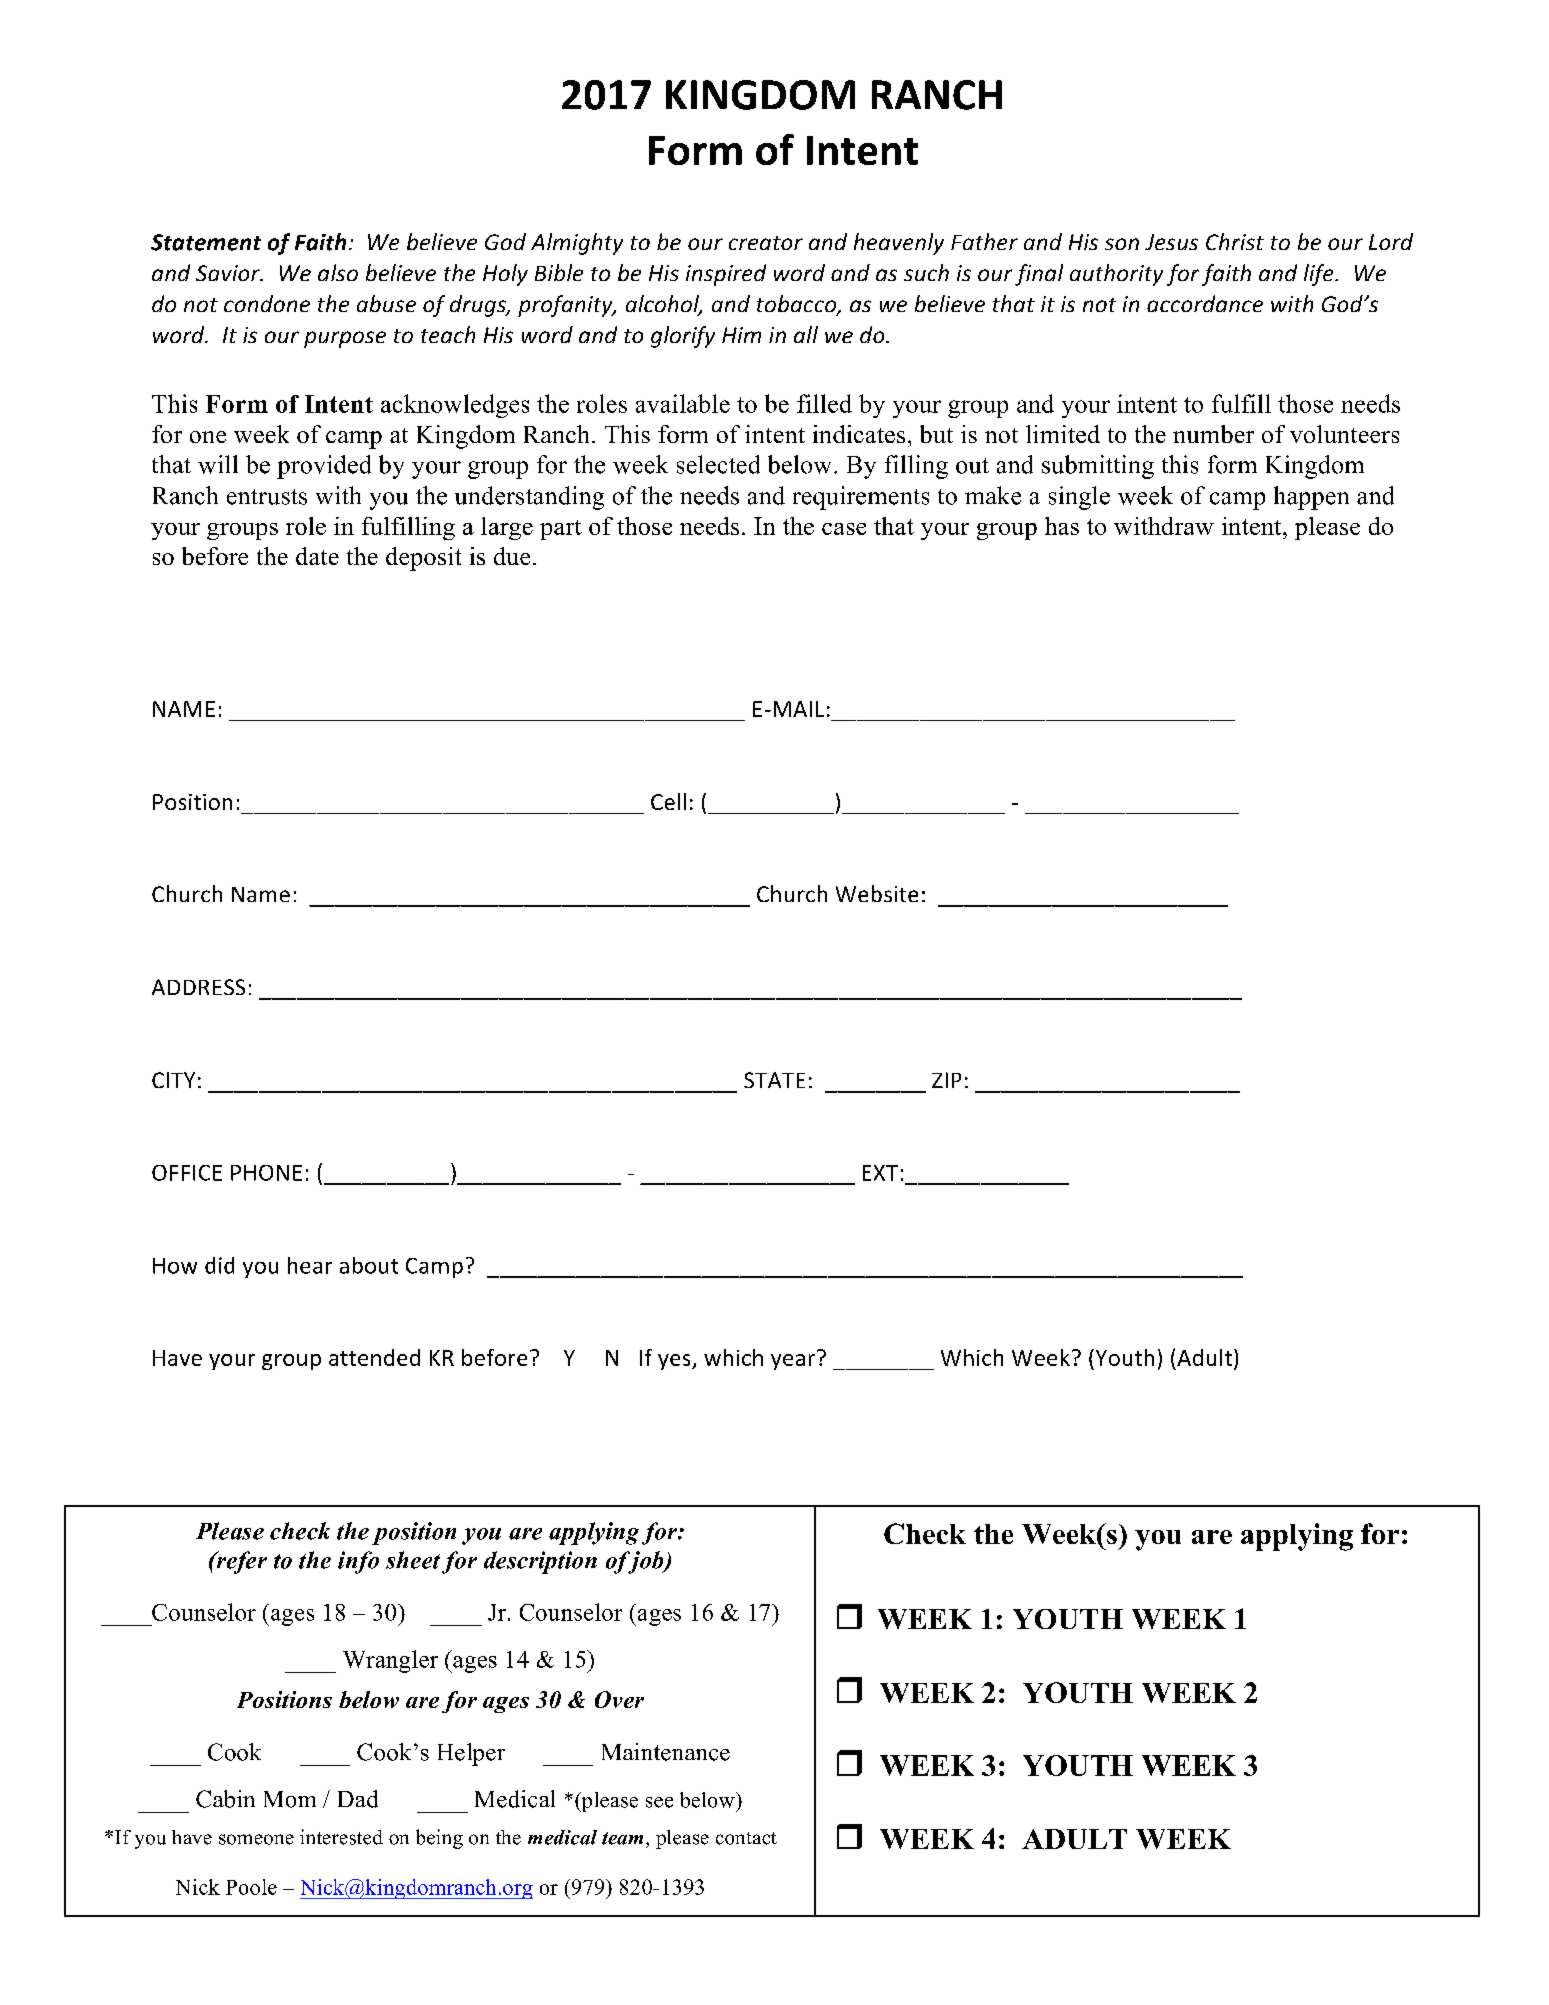 Image resolution: width=1549 pixels, height=2005 pixels. What do you see at coordinates (173, 1080) in the screenshot?
I see `CITY` at bounding box center [173, 1080].
